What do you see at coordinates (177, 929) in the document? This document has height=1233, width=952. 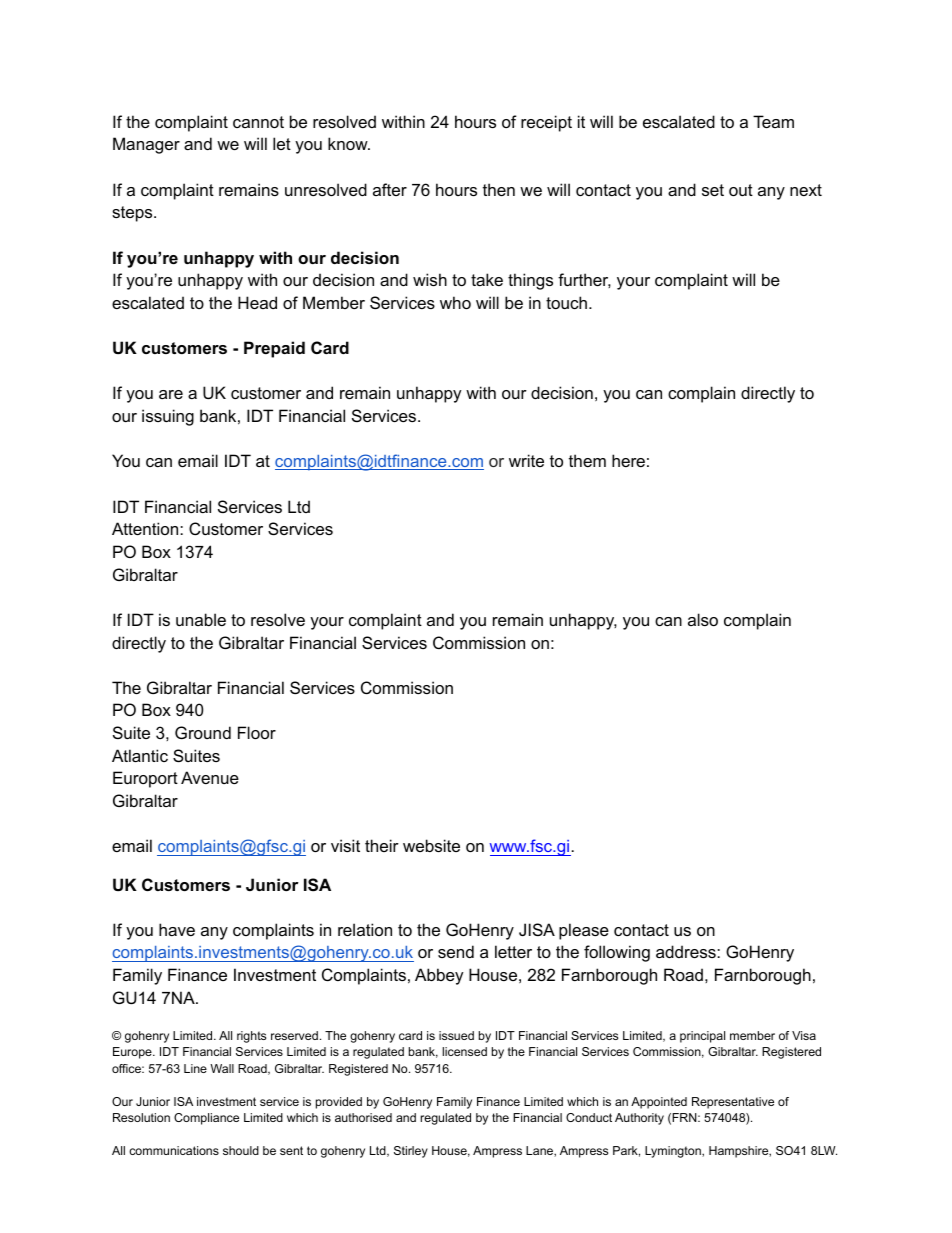 I see `have` at bounding box center [177, 929].
